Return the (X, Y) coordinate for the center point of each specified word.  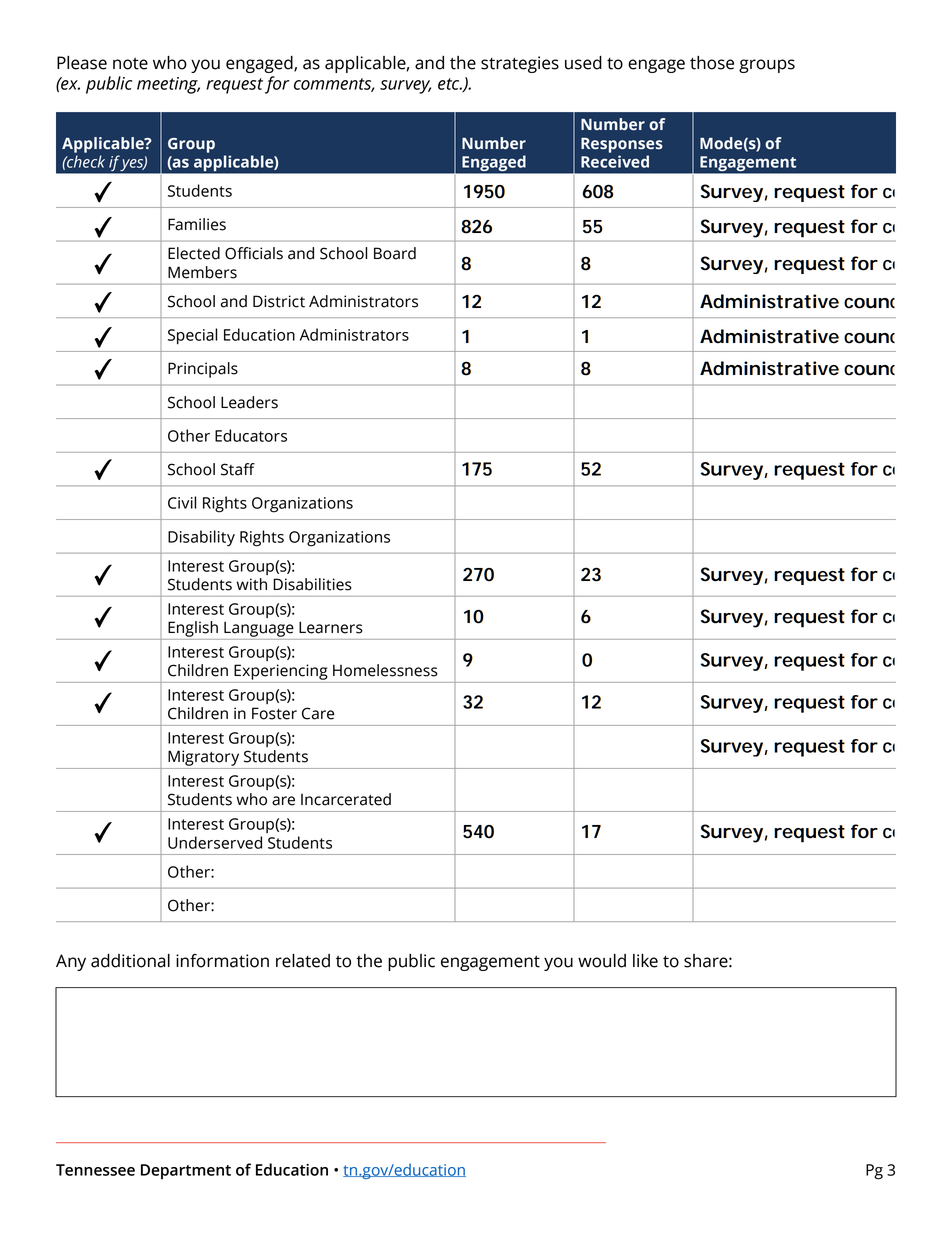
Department (186, 1171)
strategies (520, 64)
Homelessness (385, 670)
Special (192, 336)
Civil (182, 502)
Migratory (203, 758)
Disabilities (312, 584)
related (303, 961)
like (645, 961)
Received (615, 161)
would (602, 961)
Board (395, 253)
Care (318, 713)
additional (130, 961)
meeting (168, 85)
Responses (622, 145)
